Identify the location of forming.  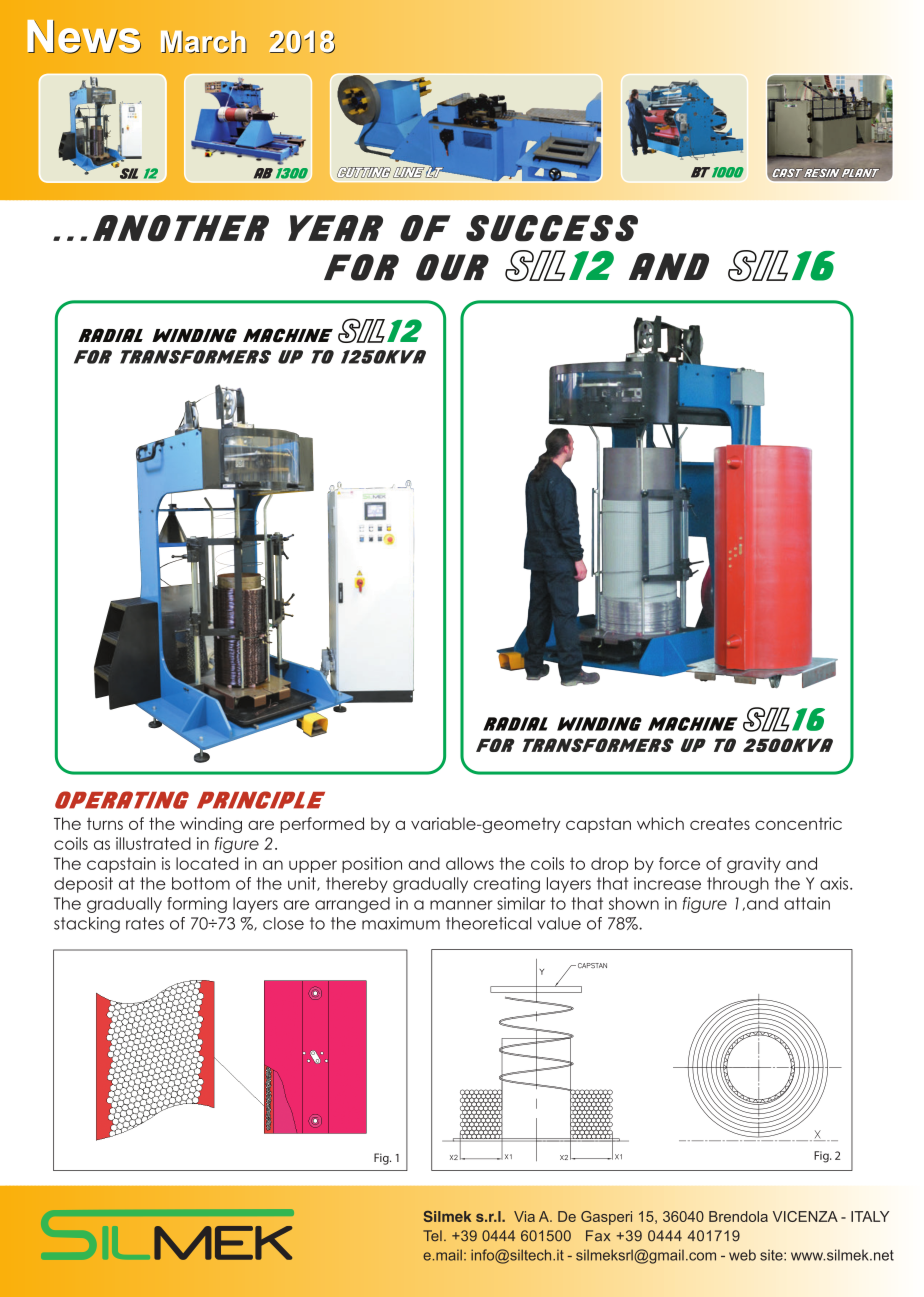
(197, 905).
